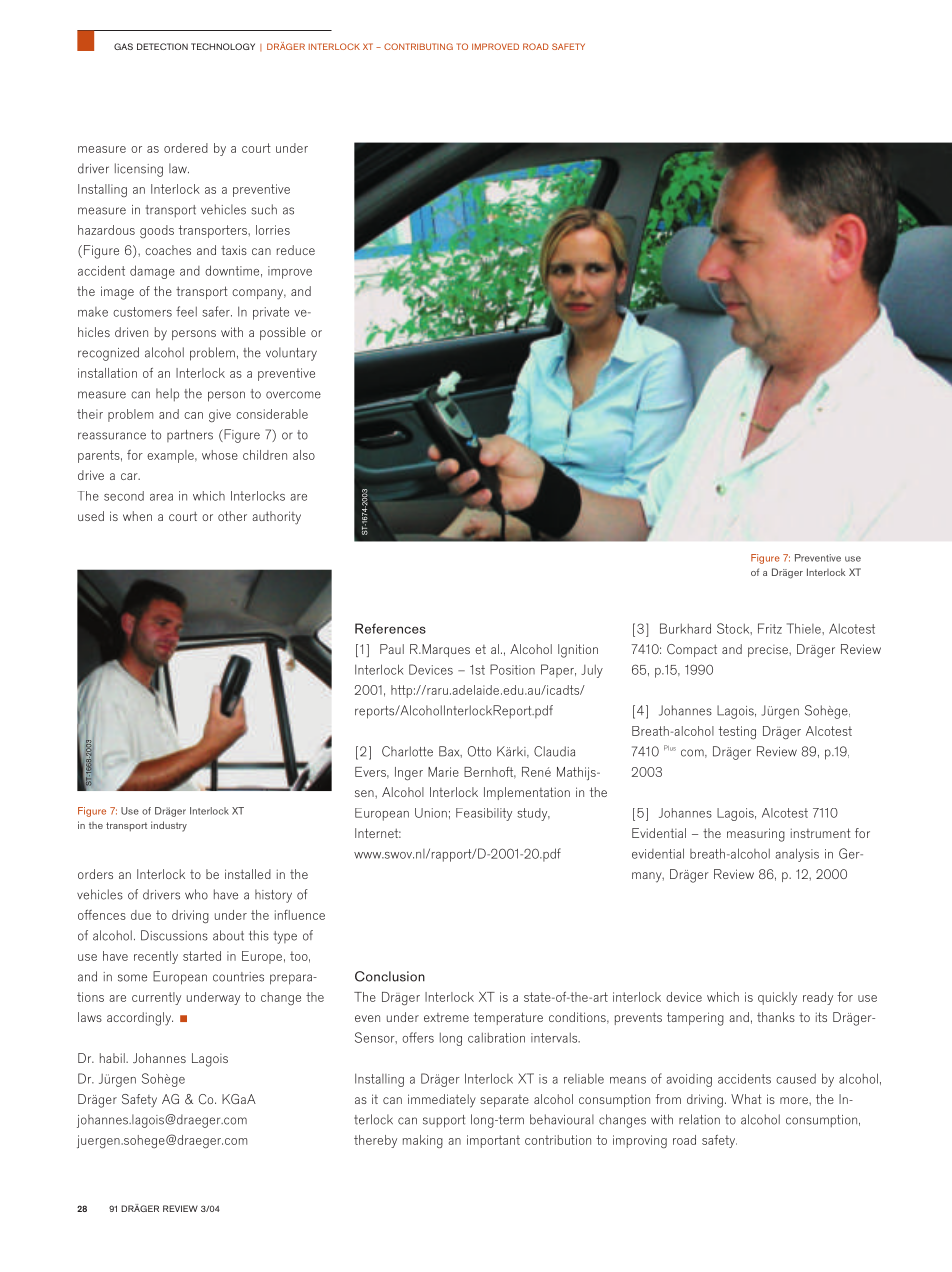 This document has height=1272, width=952. Describe the element at coordinates (390, 628) in the document. I see `References` at that location.
